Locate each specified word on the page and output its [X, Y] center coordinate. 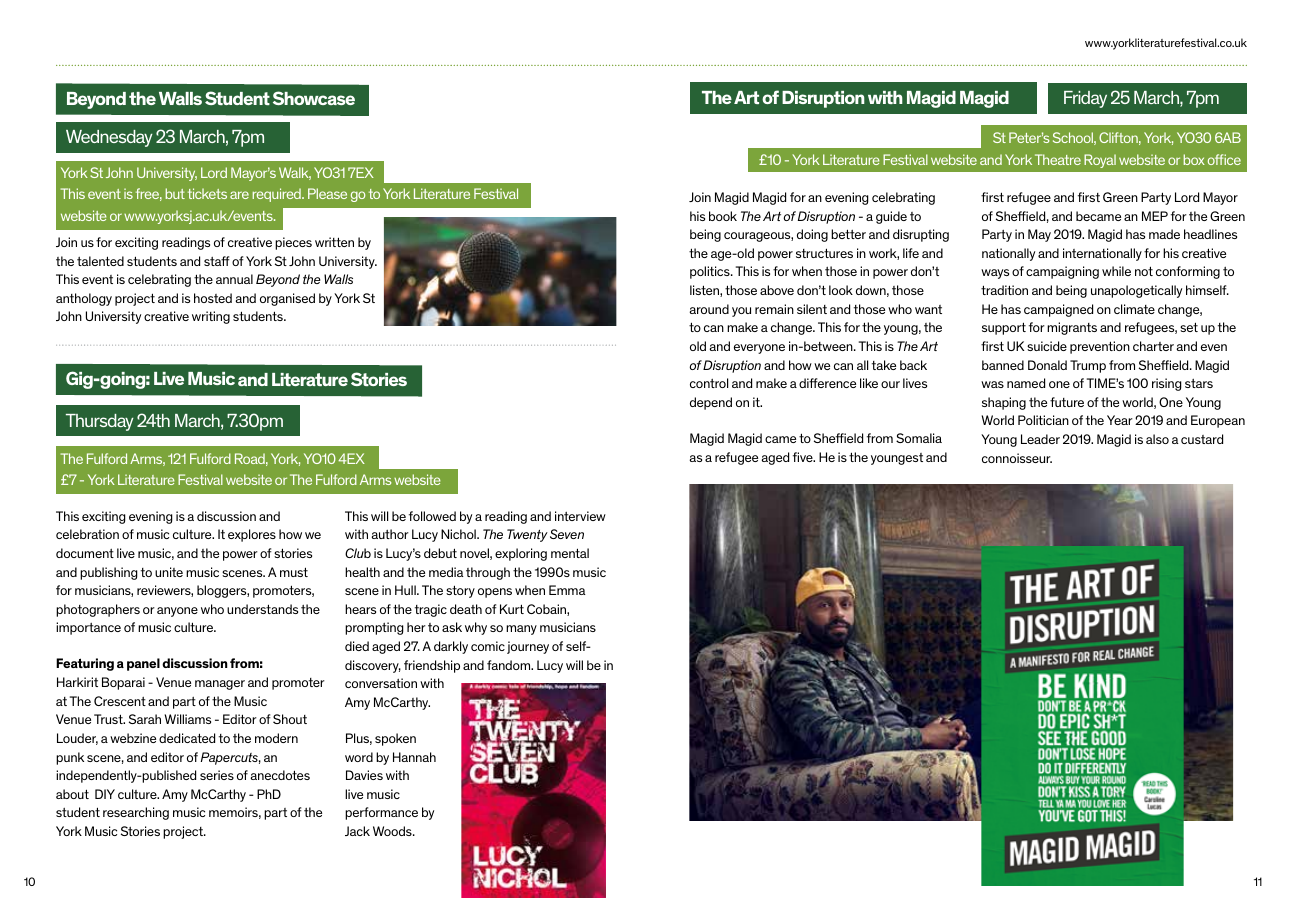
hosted [213, 298]
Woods [393, 831]
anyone [177, 612]
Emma [567, 590]
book [723, 216]
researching [136, 813]
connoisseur [1017, 458]
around [709, 309]
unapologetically [1136, 291]
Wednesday [109, 138]
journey [528, 647]
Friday [1085, 99]
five [804, 457]
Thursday [100, 422]
